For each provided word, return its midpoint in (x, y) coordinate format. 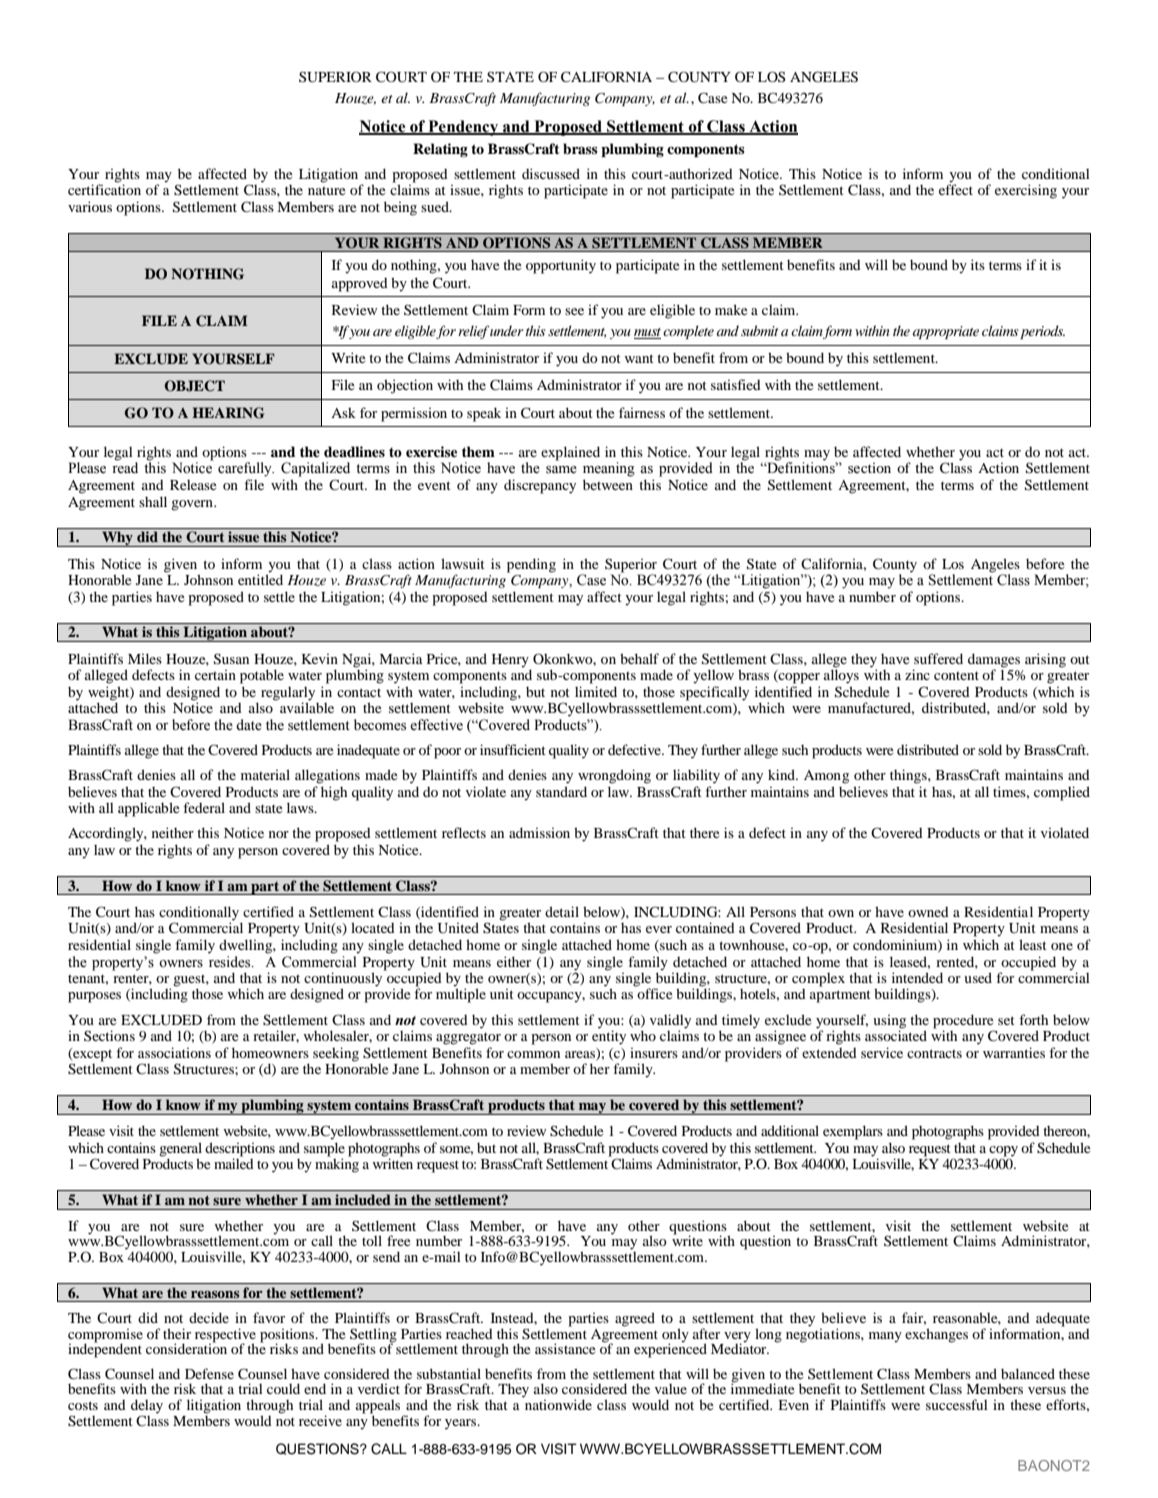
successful (957, 1404)
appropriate (946, 332)
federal (204, 807)
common (533, 1054)
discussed (551, 173)
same (561, 470)
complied (1062, 793)
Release (193, 485)
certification (104, 189)
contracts (934, 1053)
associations (174, 1052)
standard (561, 791)
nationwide (557, 1403)
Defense (209, 1373)
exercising (1026, 191)
